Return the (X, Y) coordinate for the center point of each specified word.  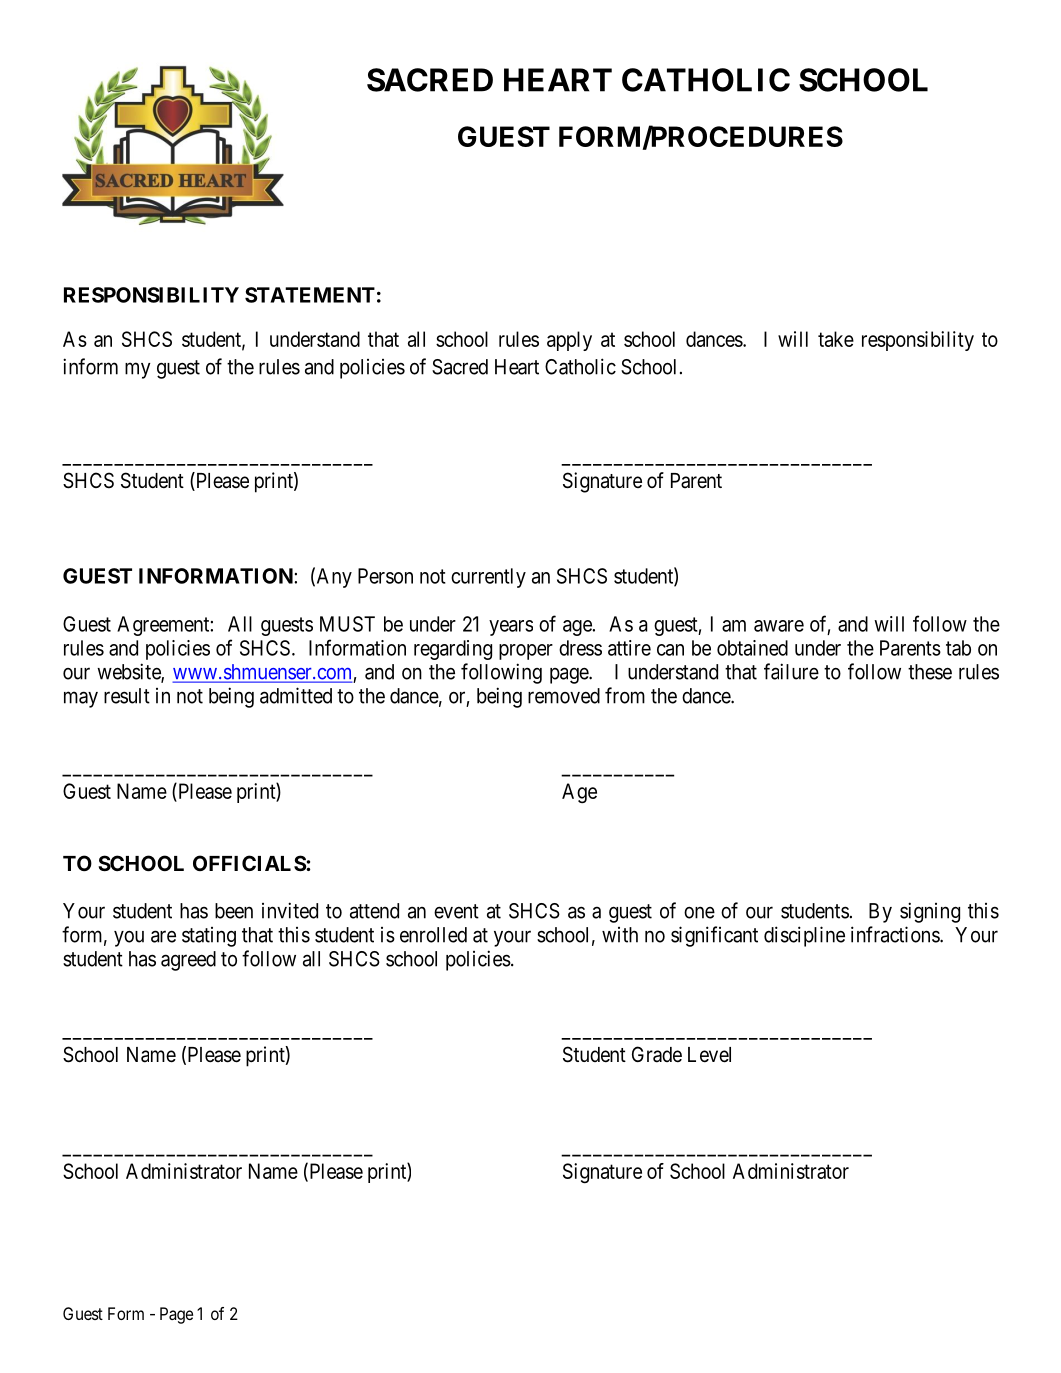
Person (385, 576)
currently (488, 578)
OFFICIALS (250, 863)
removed (564, 696)
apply (569, 341)
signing (930, 912)
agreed (188, 961)
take (836, 339)
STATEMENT (310, 295)
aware (779, 626)
